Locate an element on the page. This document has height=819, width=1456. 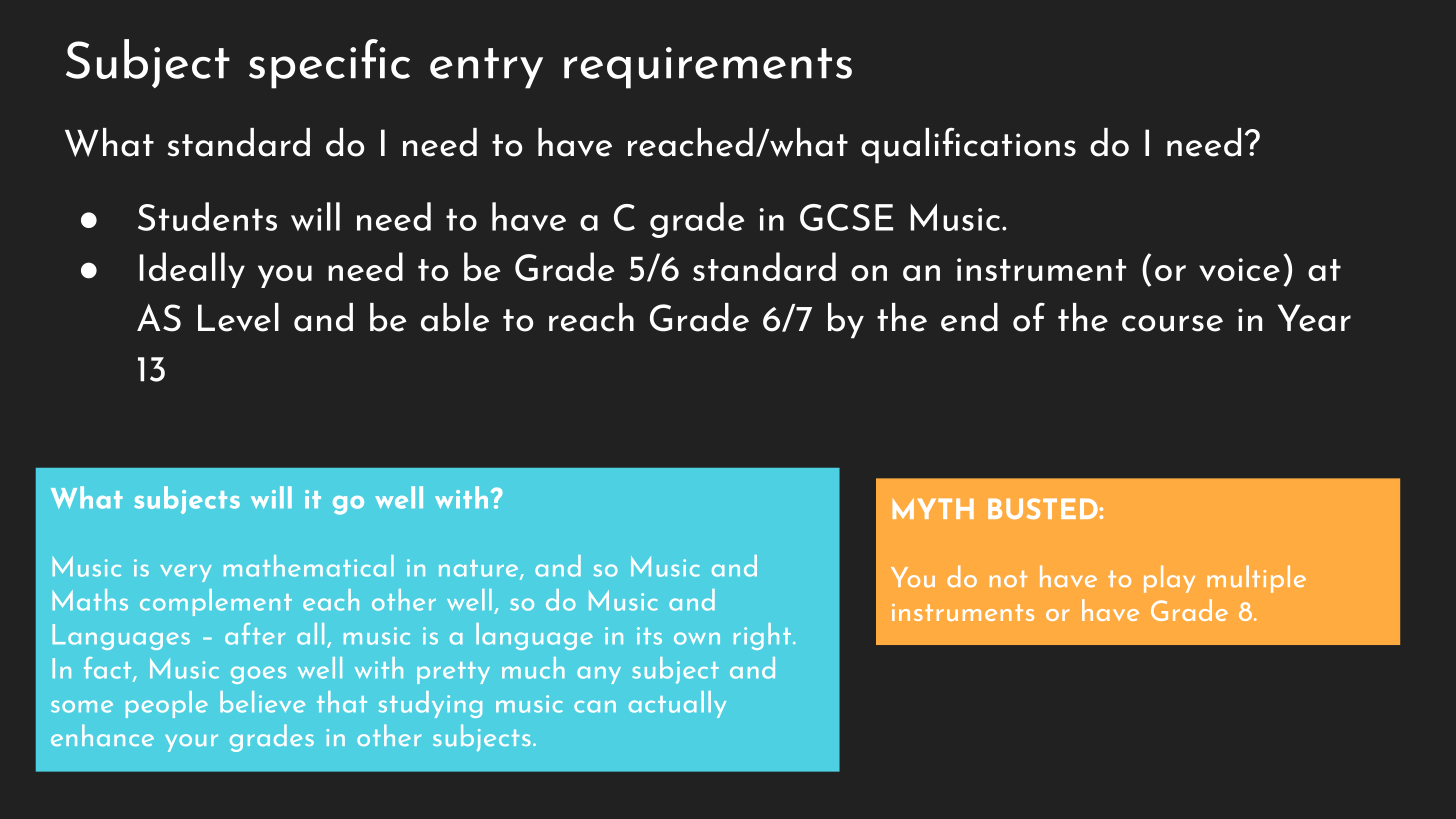
course is located at coordinates (1172, 323).
